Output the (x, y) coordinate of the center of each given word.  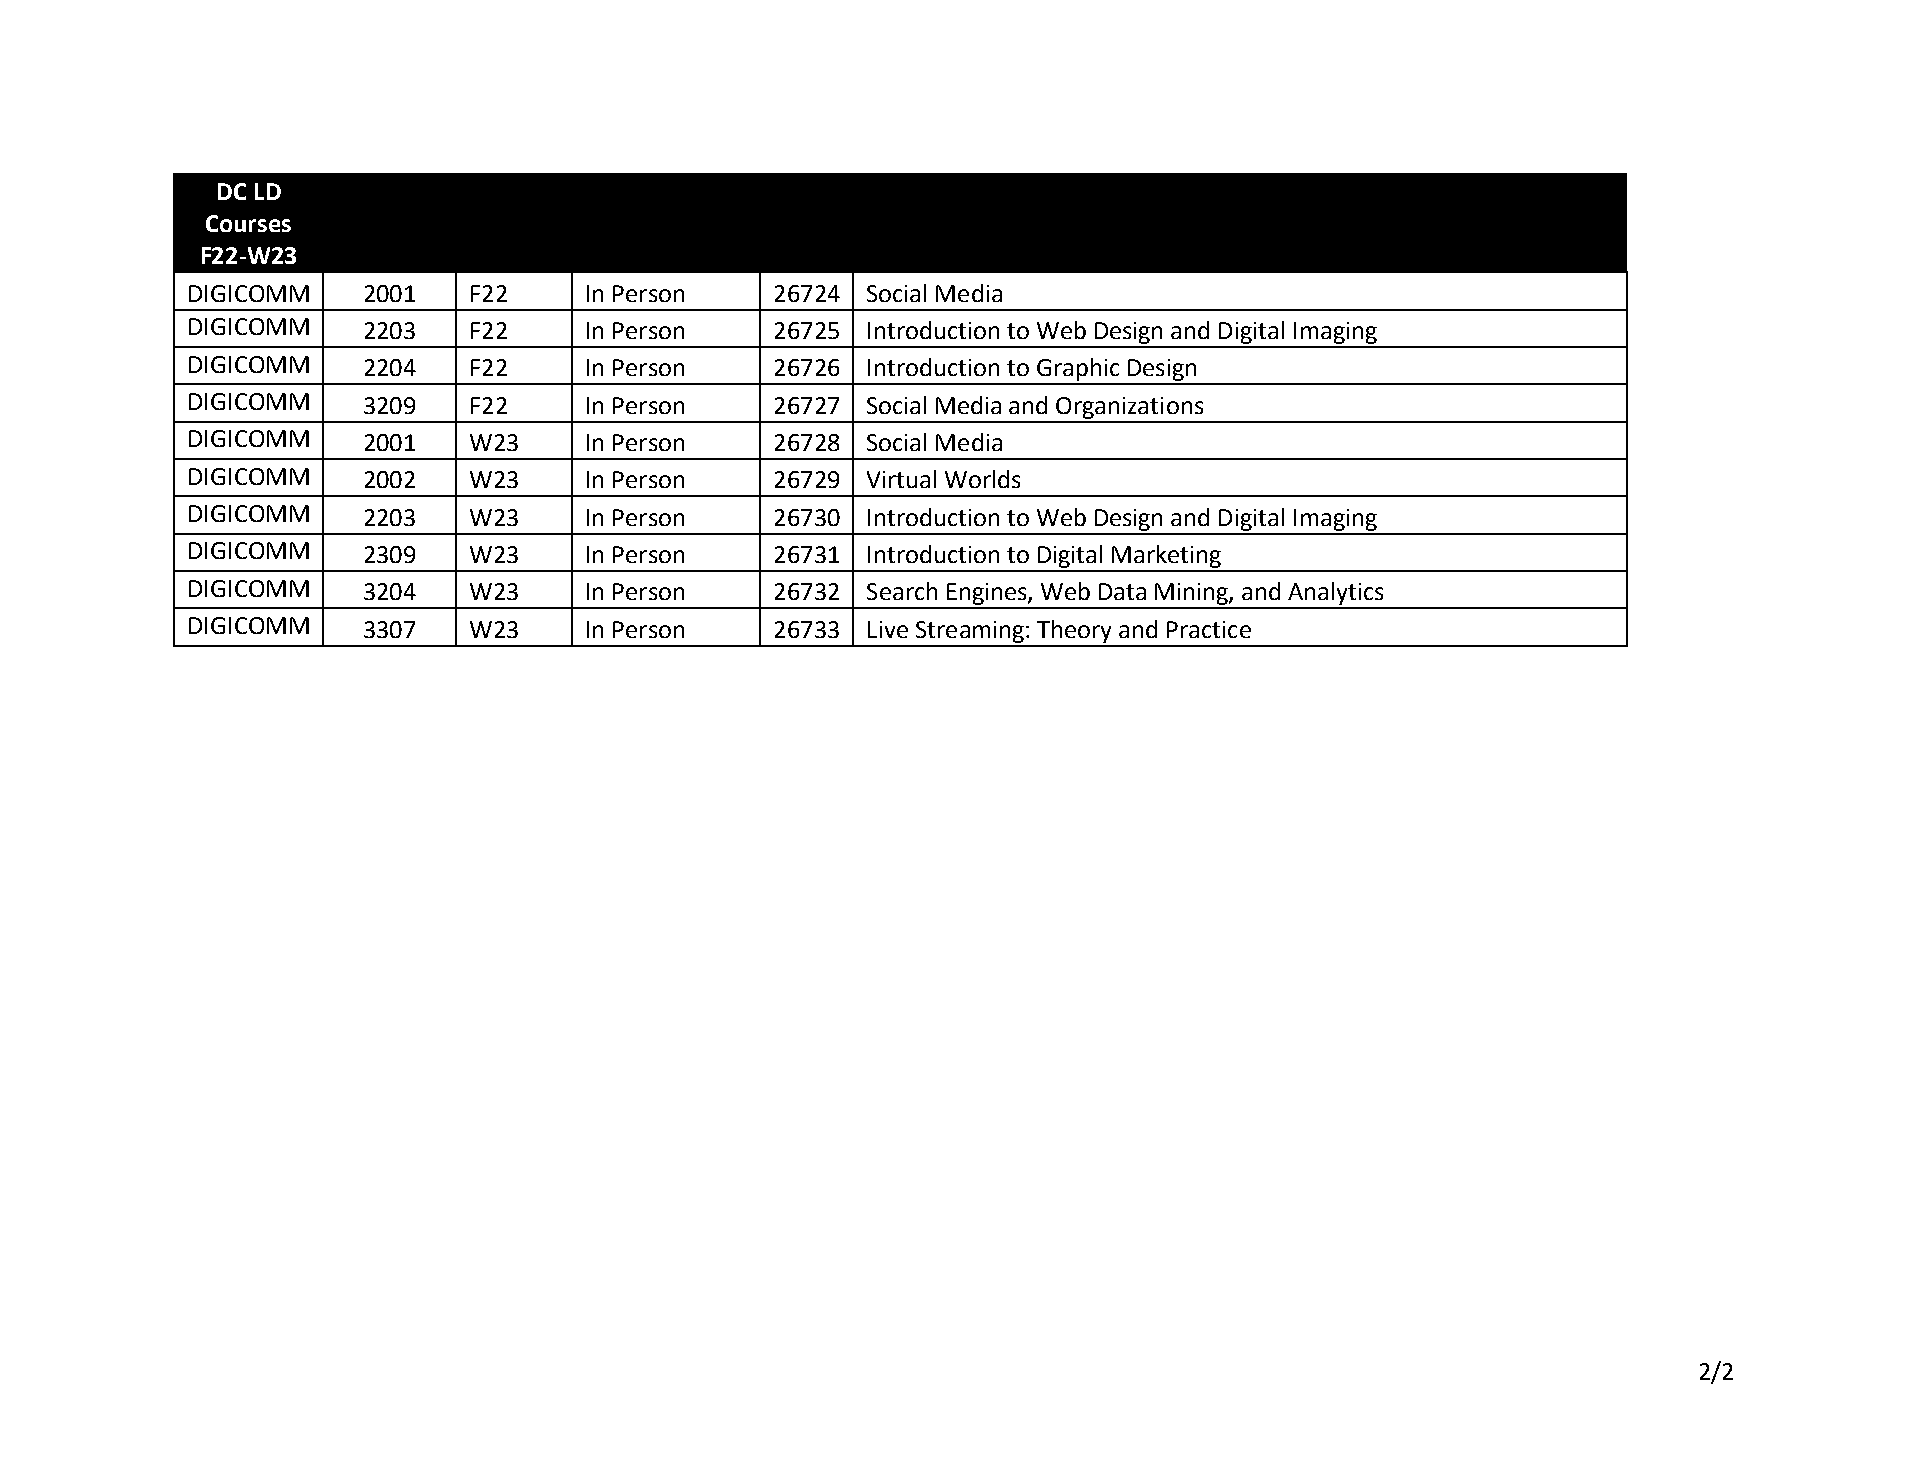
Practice (1209, 629)
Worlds (982, 479)
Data (1122, 591)
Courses (248, 223)
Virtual (901, 479)
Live (888, 629)
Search (902, 591)
